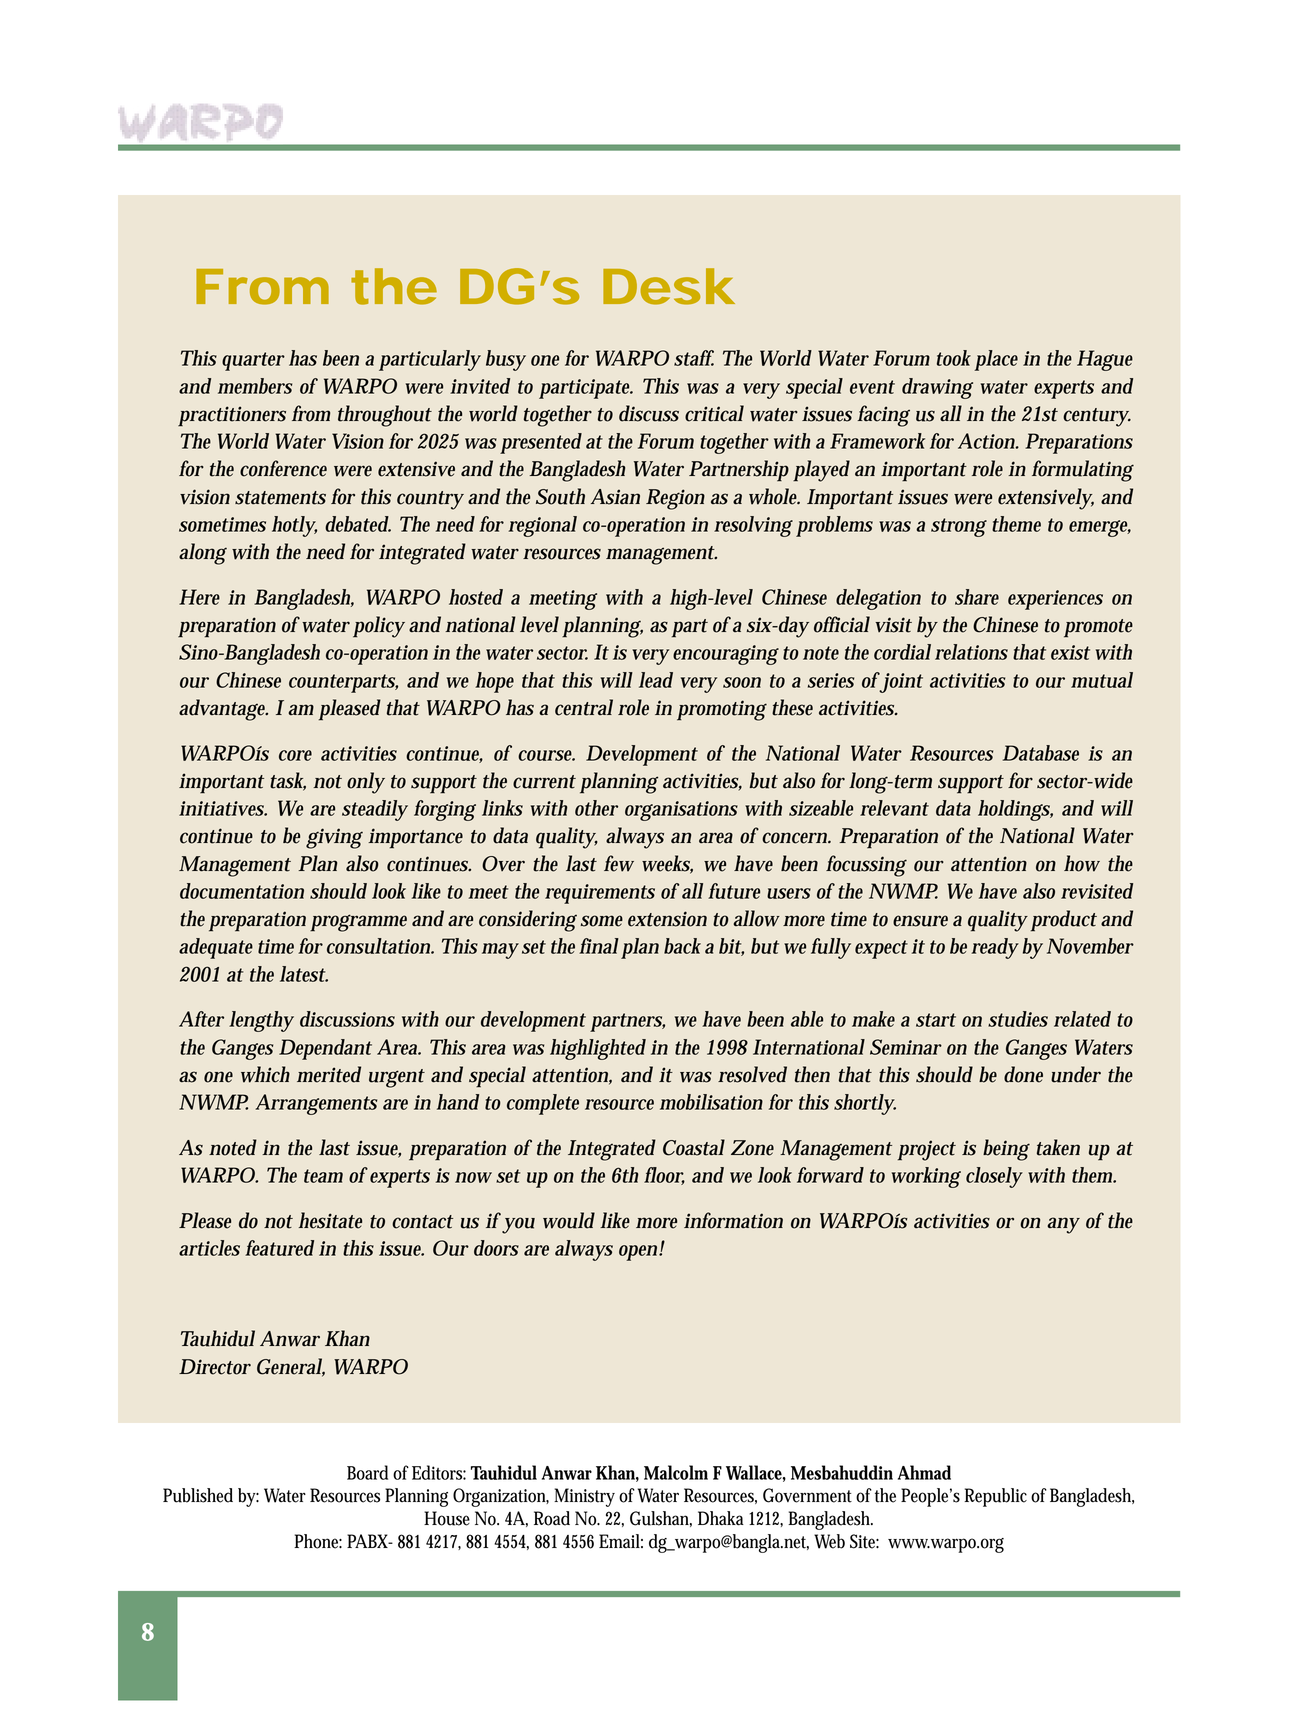 This screenshot has width=1299, height=1712. Describe the element at coordinates (995, 948) in the screenshot. I see `ready` at that location.
